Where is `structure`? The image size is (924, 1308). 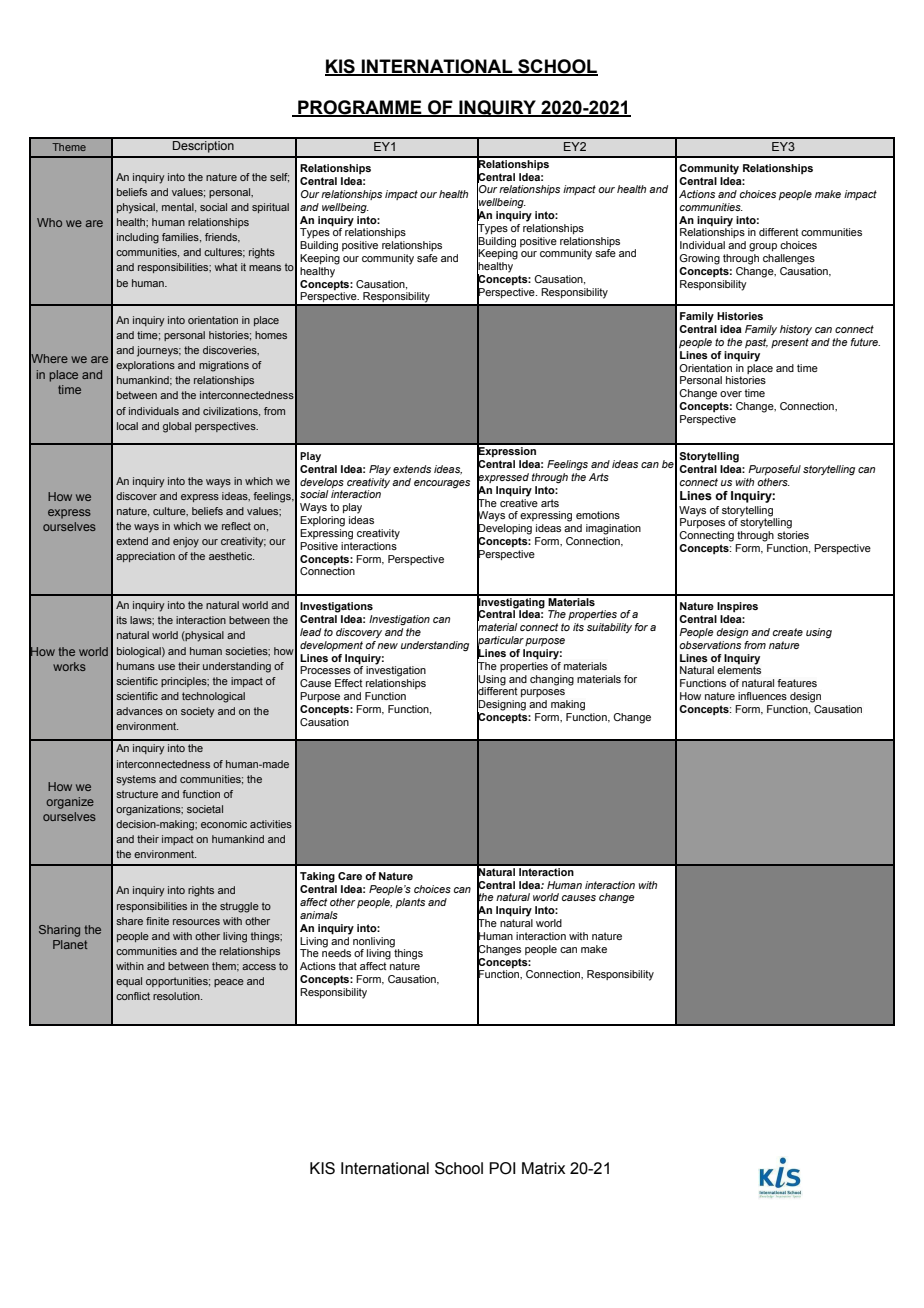
structure is located at coordinates (137, 794).
